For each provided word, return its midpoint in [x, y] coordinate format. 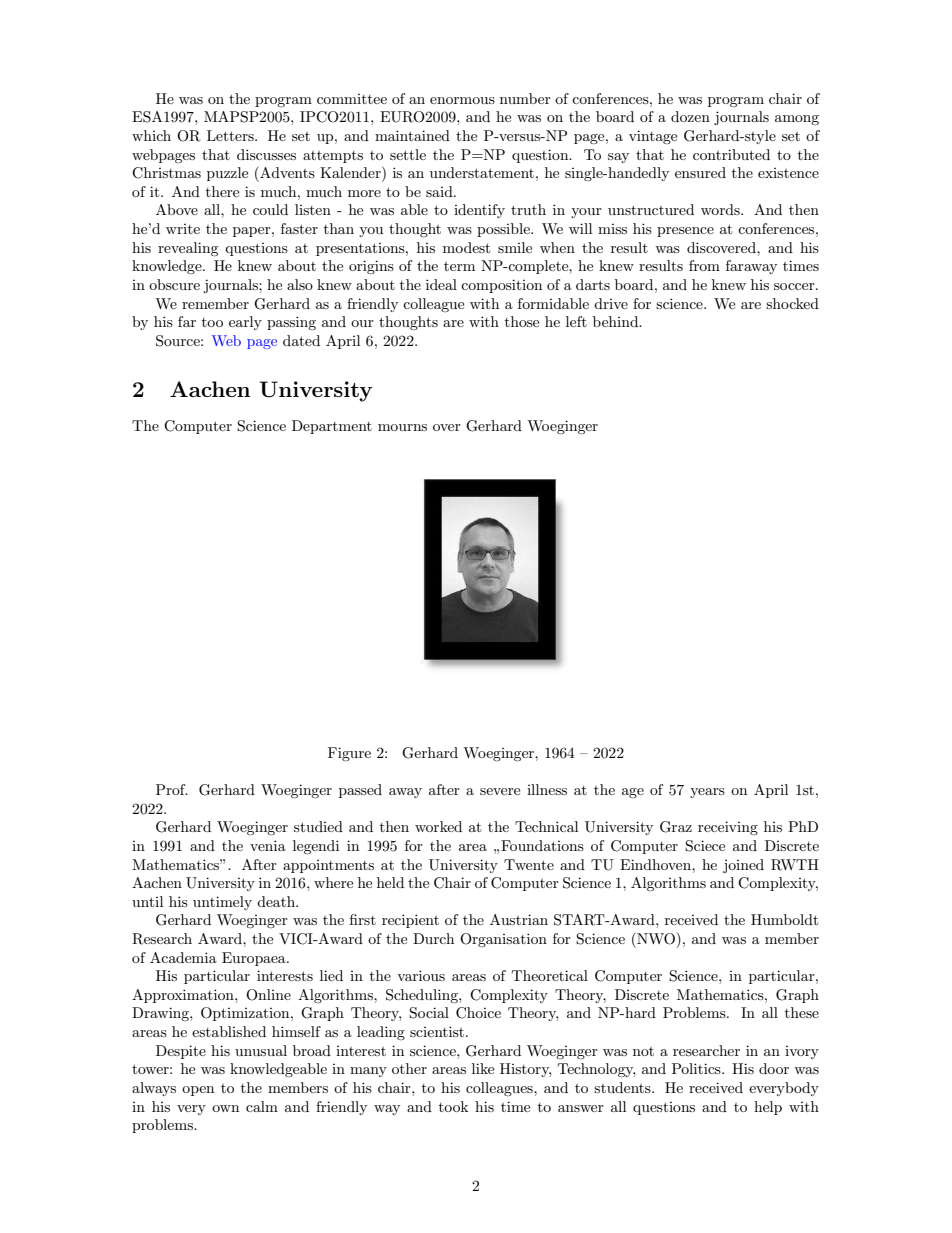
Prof [172, 789]
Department [332, 427]
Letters [231, 135]
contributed [731, 154]
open [198, 1091]
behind [617, 321]
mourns [402, 427]
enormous [462, 100]
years [707, 793]
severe [500, 791]
